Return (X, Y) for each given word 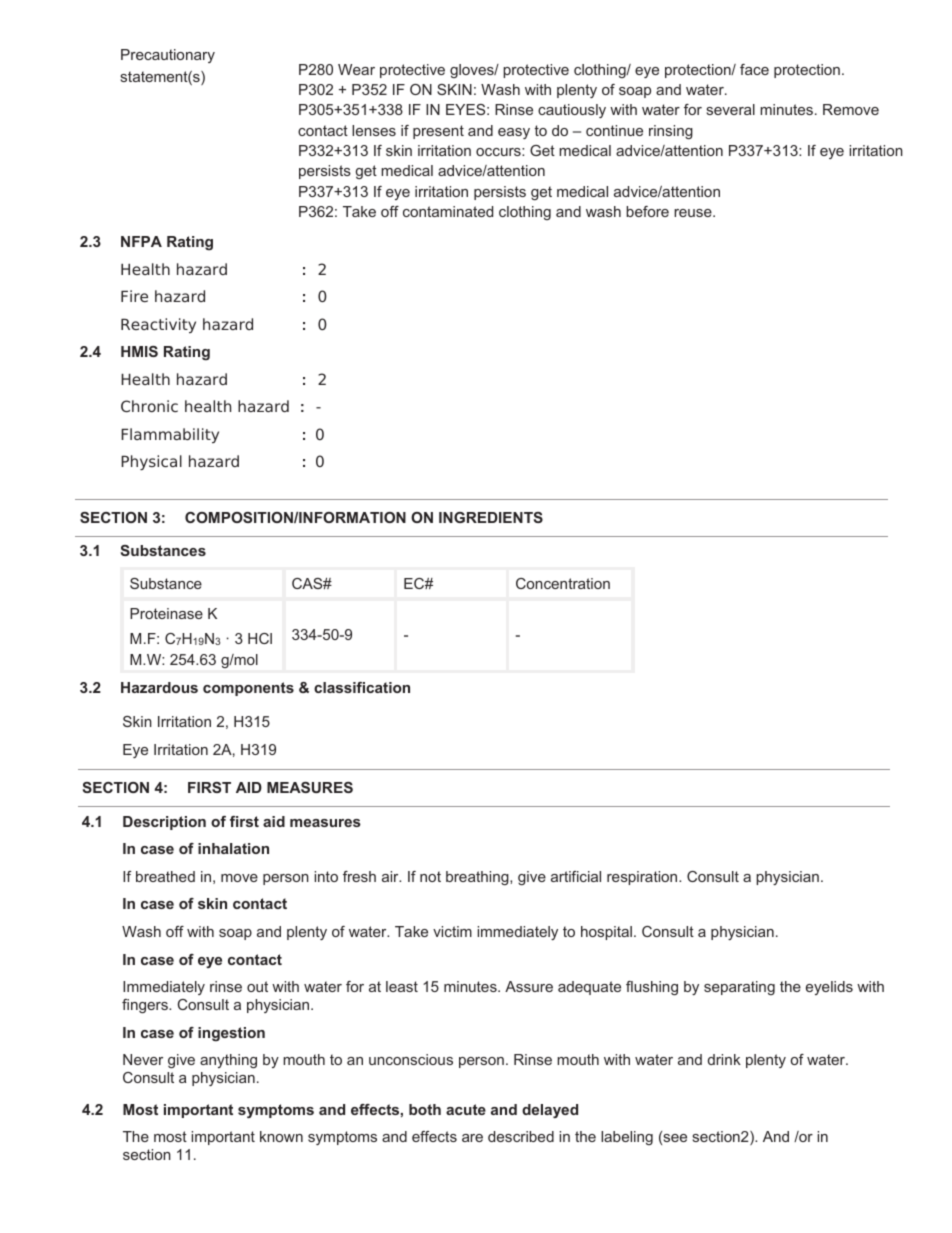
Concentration (563, 583)
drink (724, 1059)
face (754, 69)
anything (228, 1061)
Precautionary (168, 56)
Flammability (170, 435)
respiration (643, 878)
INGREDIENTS (491, 517)
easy (514, 133)
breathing (478, 878)
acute (466, 1109)
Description (164, 823)
